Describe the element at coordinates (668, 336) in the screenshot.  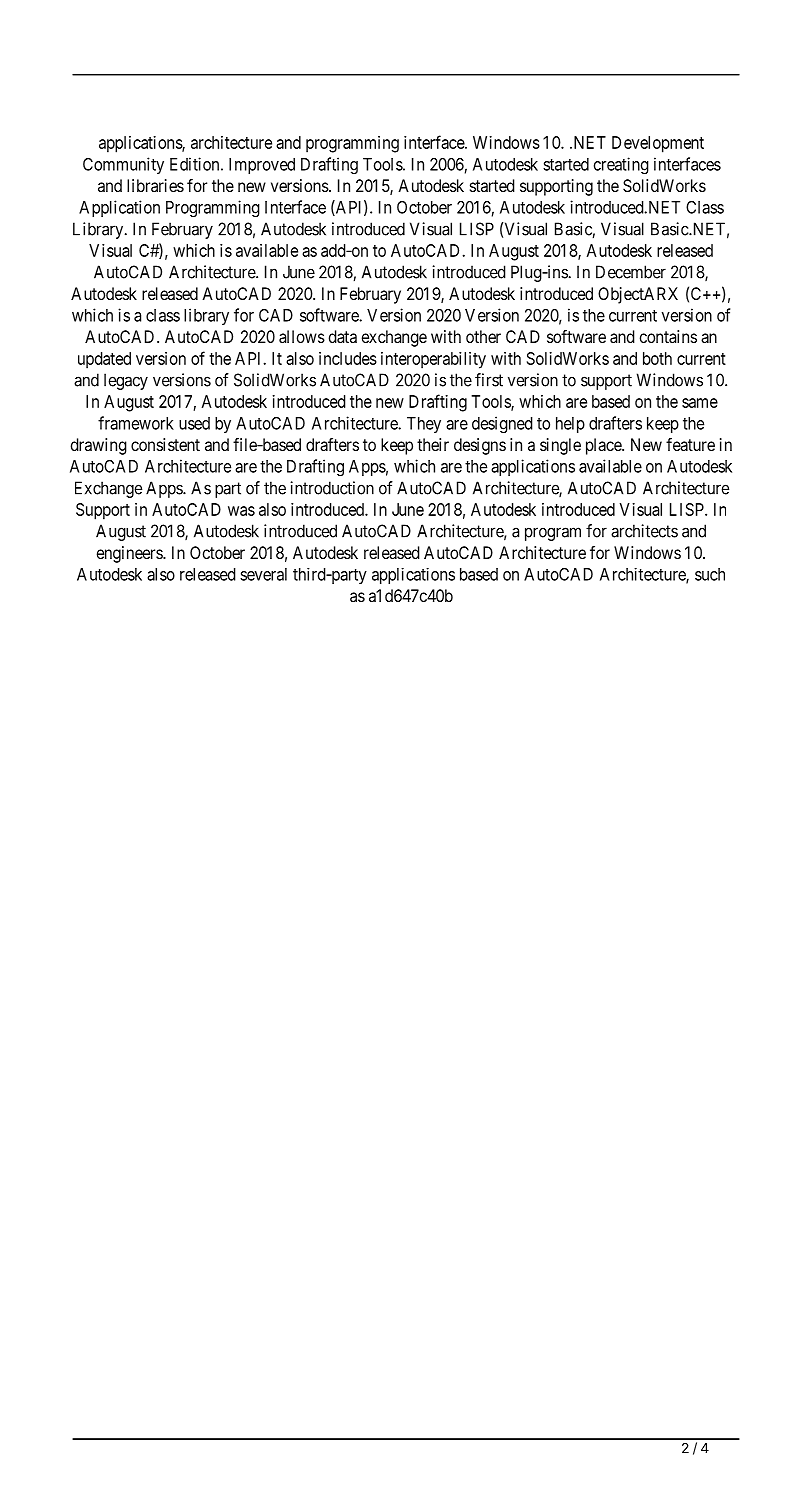
I see `contains` at that location.
